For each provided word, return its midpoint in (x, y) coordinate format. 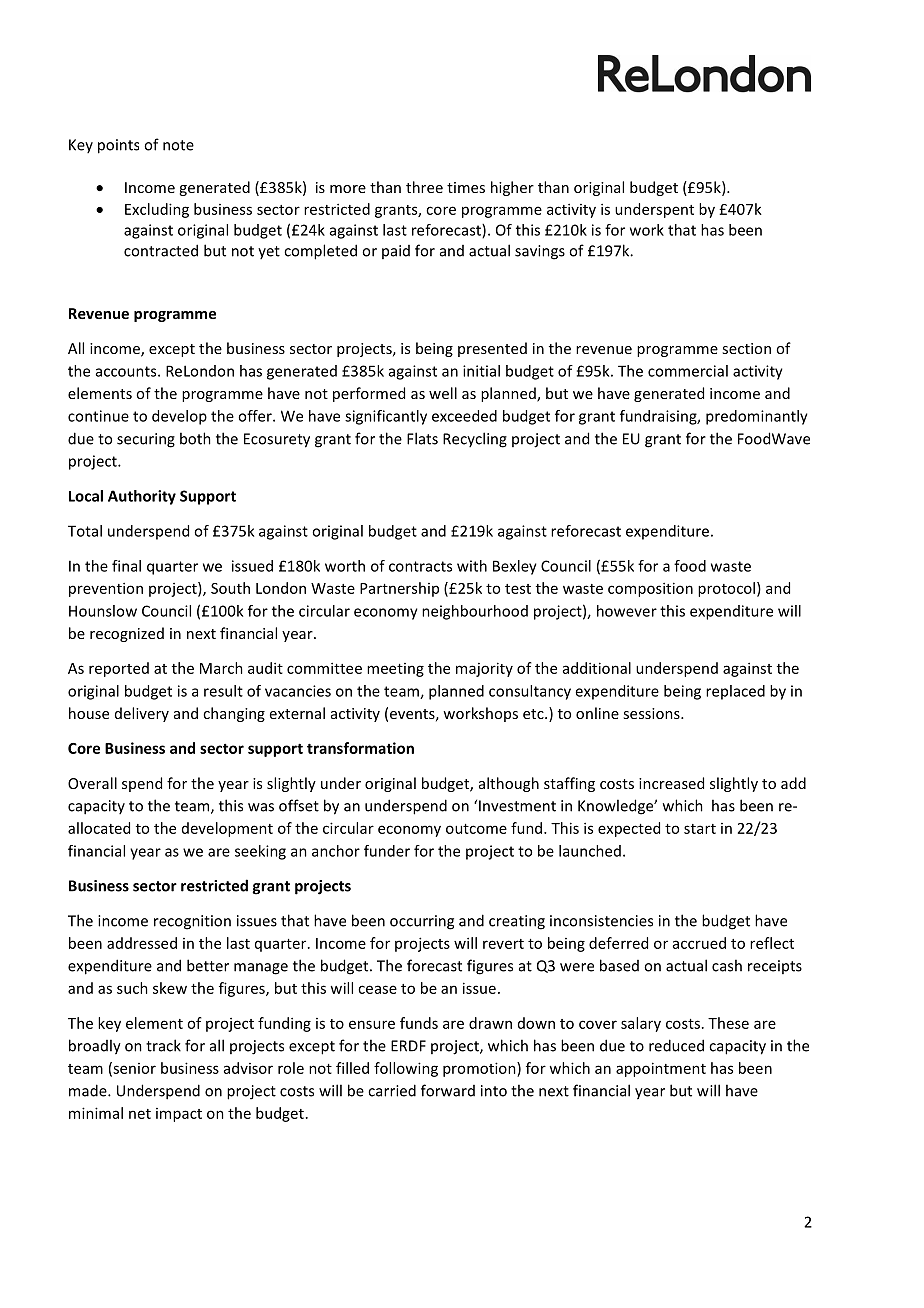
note (178, 145)
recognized (127, 634)
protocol (726, 589)
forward (448, 1090)
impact (179, 1115)
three (424, 187)
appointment (661, 1069)
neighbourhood (475, 612)
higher (512, 188)
